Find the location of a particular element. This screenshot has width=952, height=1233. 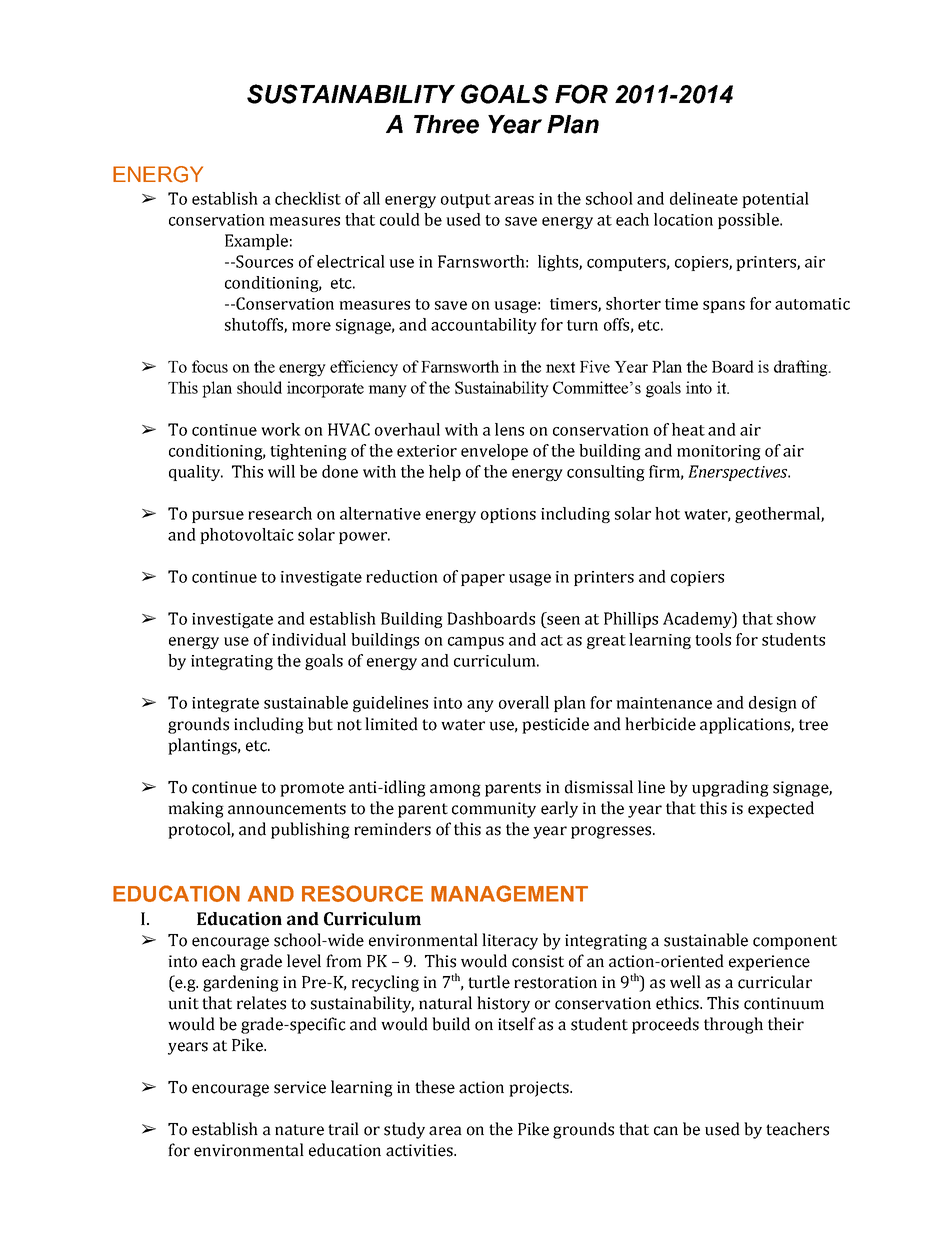

will is located at coordinates (281, 471).
